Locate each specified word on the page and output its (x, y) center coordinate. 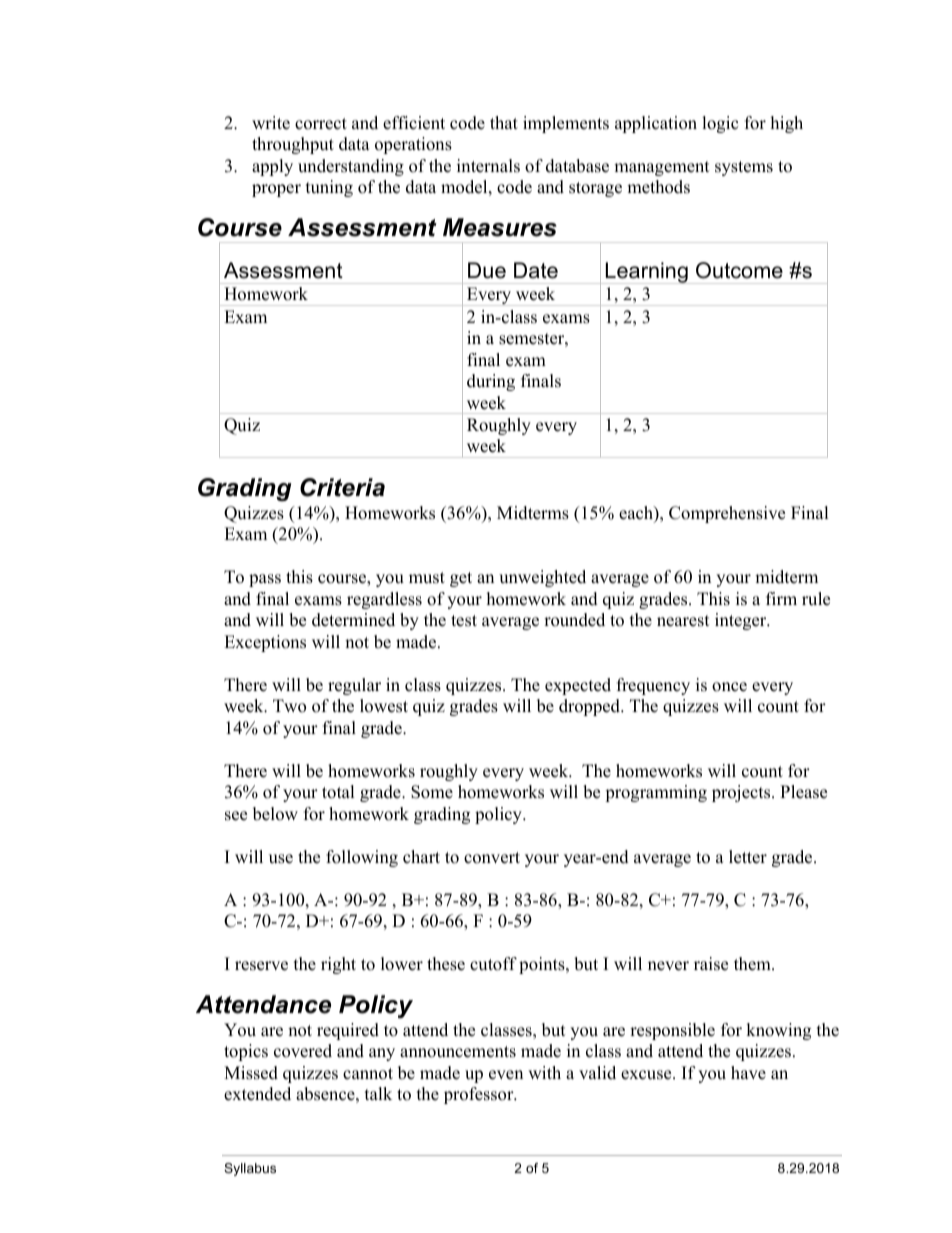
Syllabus (250, 1169)
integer (742, 621)
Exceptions (265, 643)
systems (744, 168)
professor (480, 1095)
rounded (574, 620)
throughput (293, 145)
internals (488, 166)
